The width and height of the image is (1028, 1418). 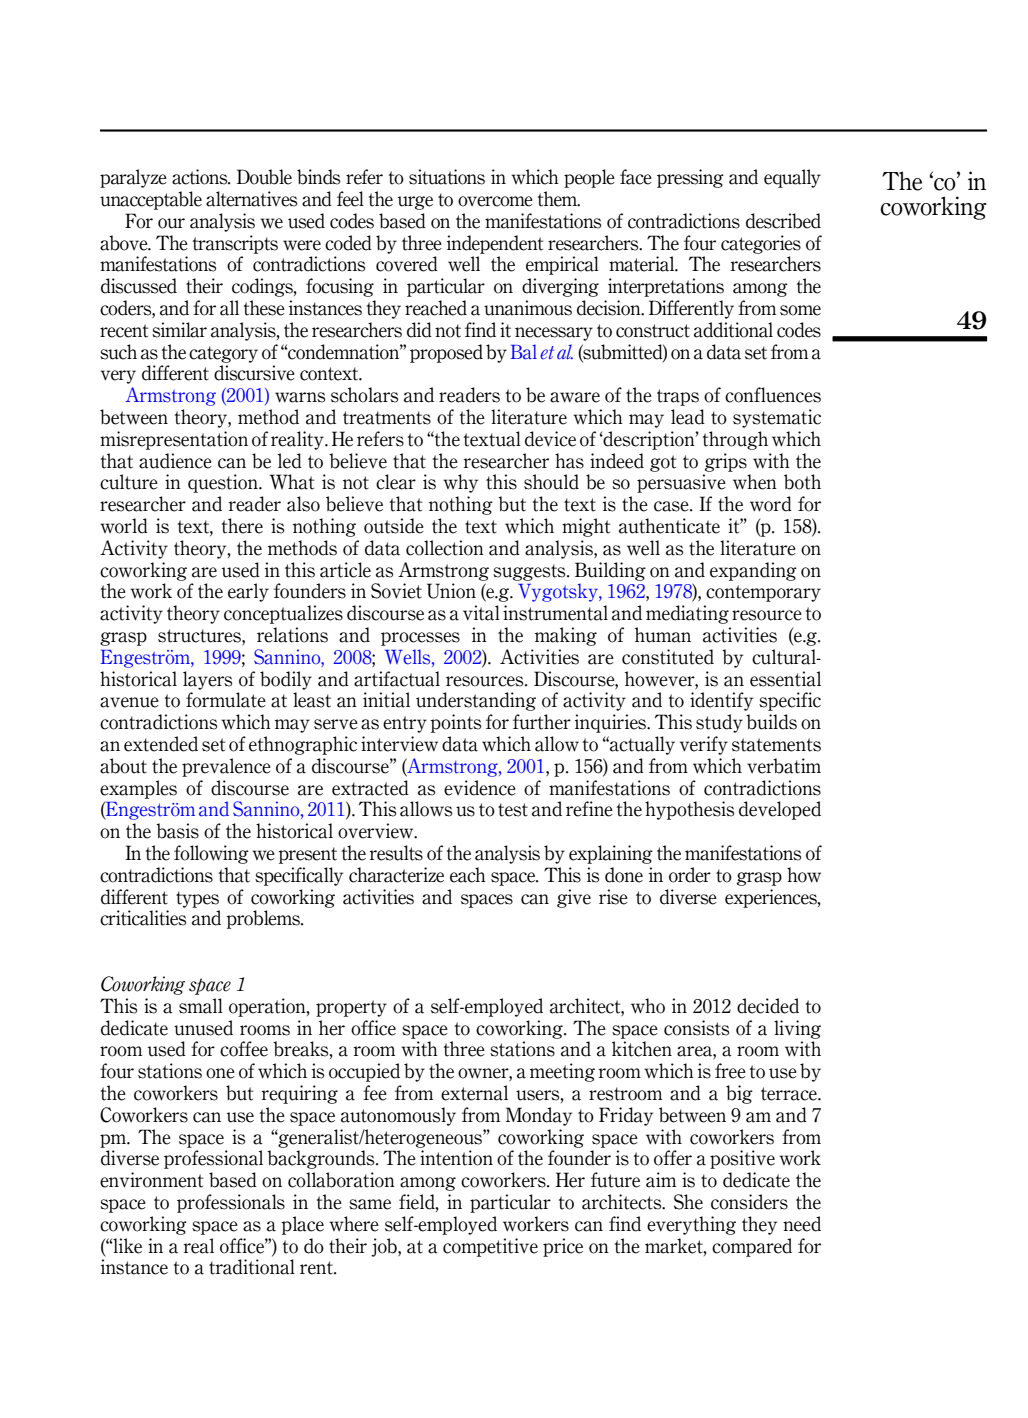 I want to click on basis, so click(x=177, y=831).
